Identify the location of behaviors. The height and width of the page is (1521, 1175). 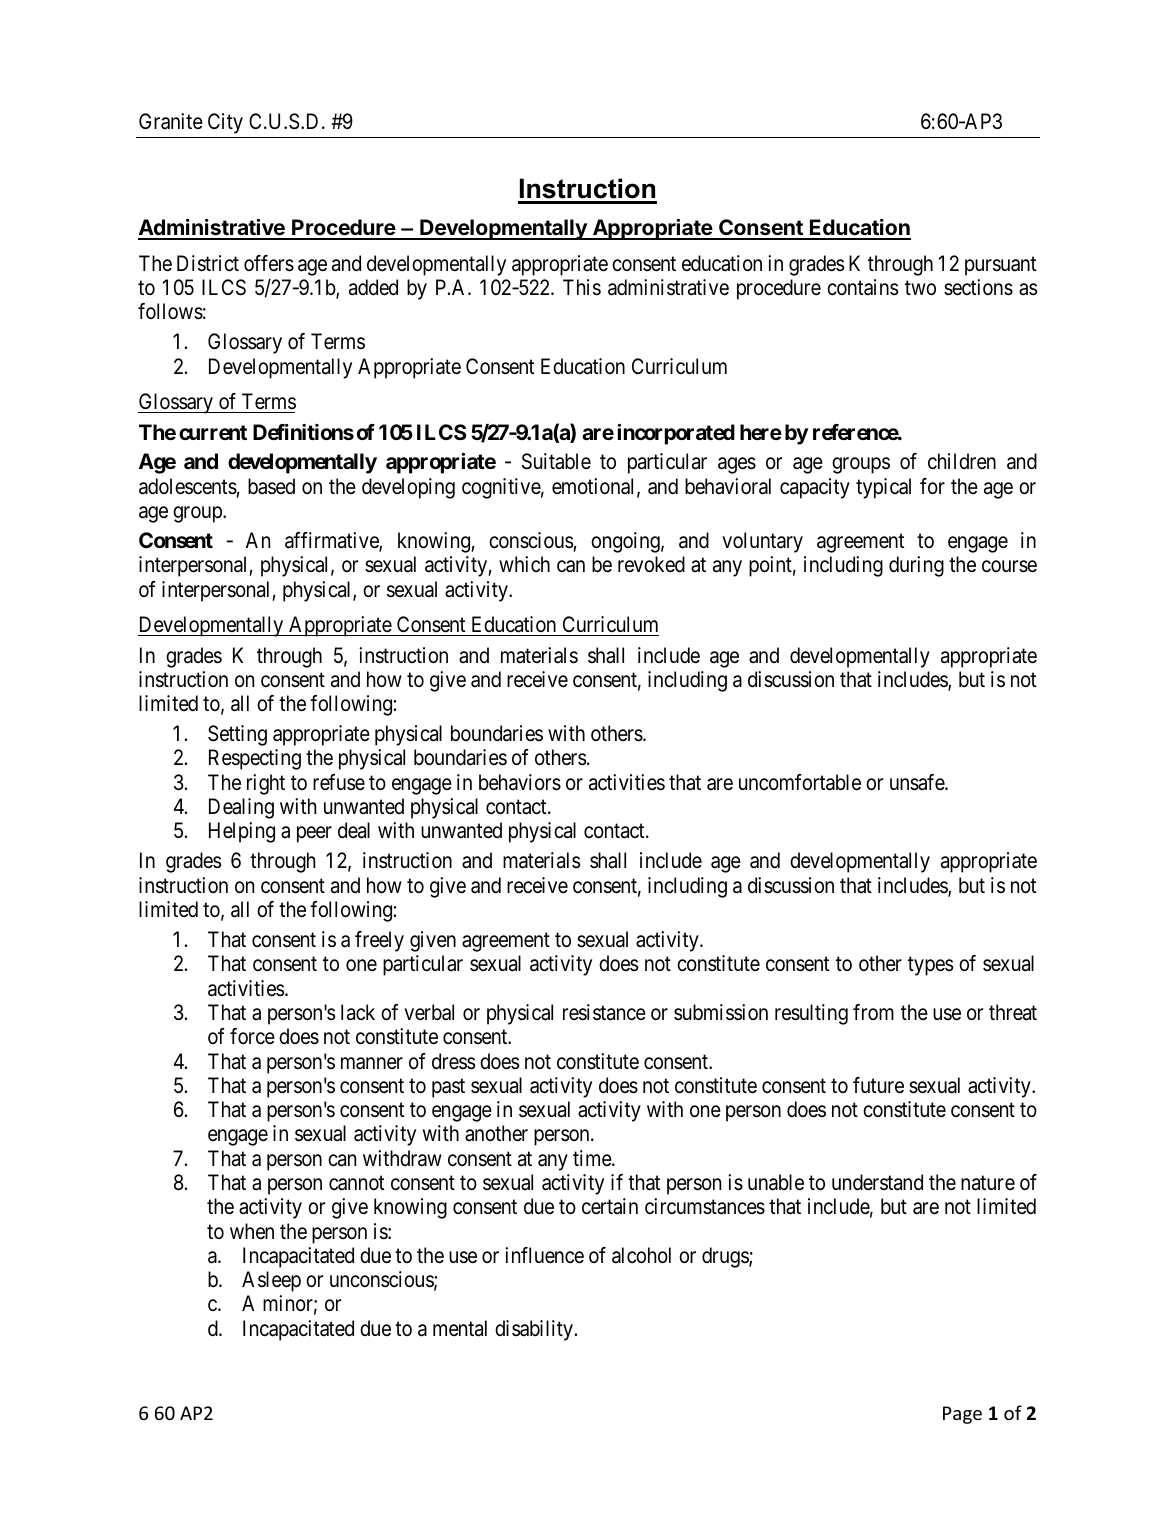
(520, 782).
